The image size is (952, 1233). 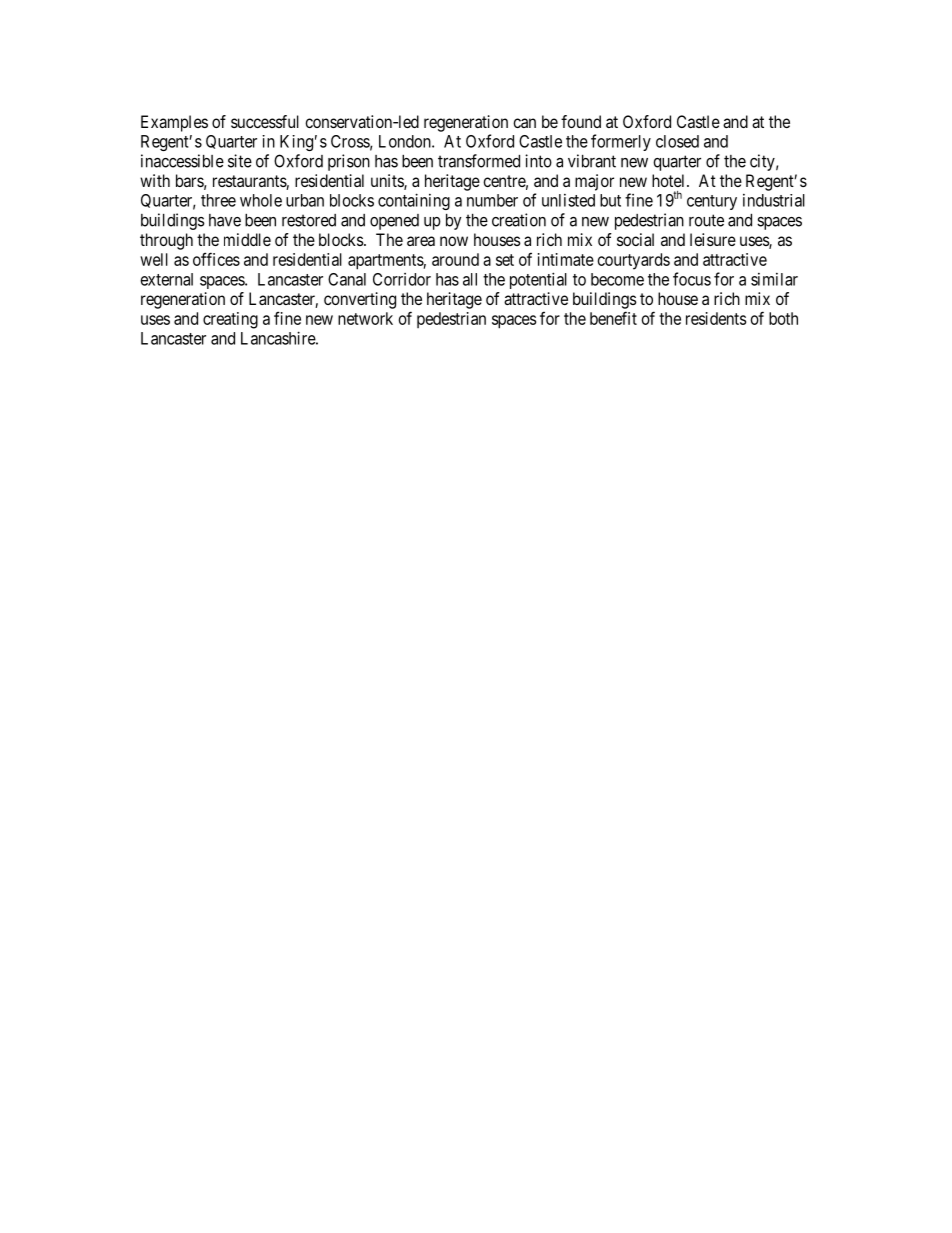 I want to click on offices, so click(x=216, y=259).
